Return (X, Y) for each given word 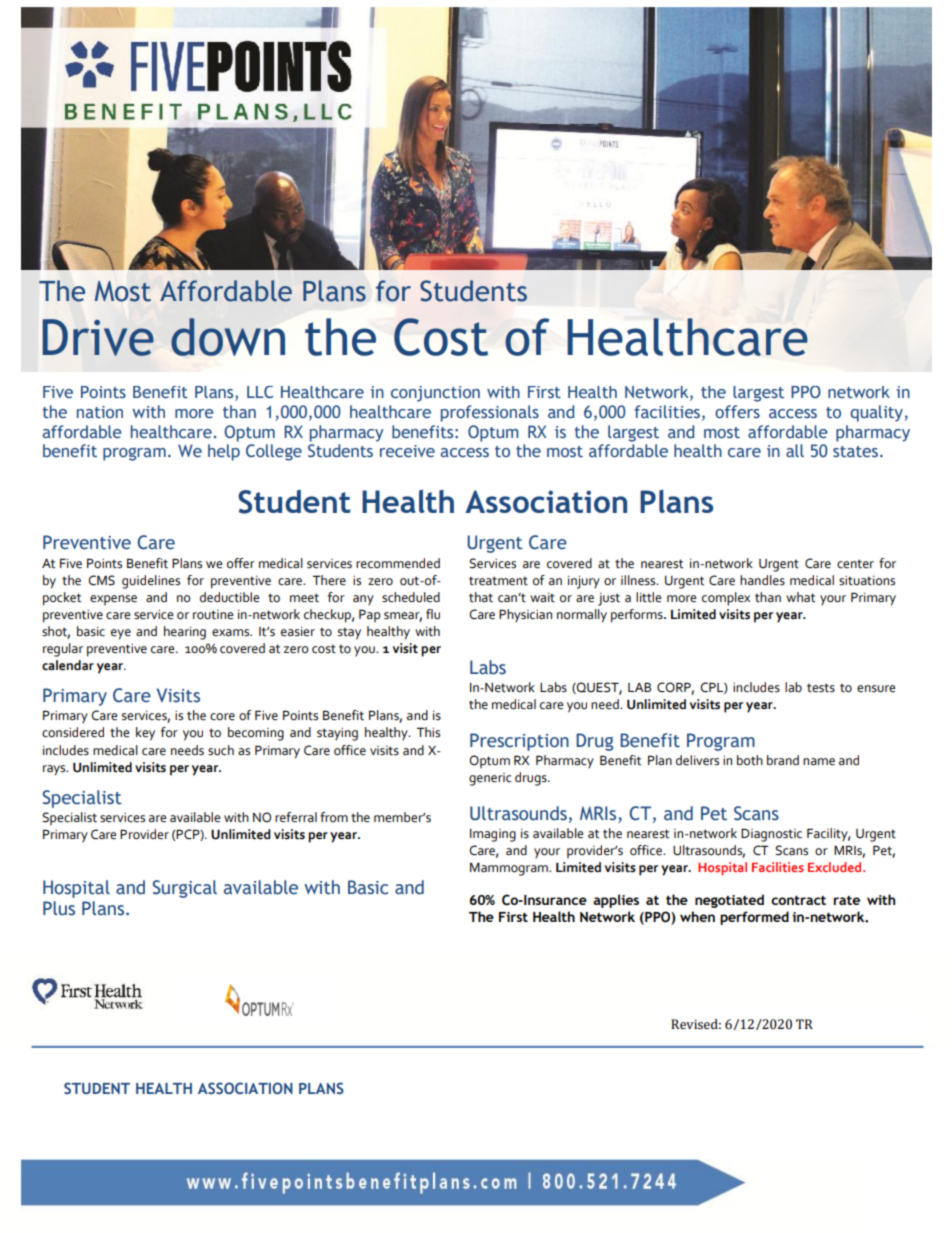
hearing (185, 633)
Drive (98, 337)
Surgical (185, 889)
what (800, 597)
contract (798, 900)
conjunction (435, 394)
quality (877, 413)
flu (433, 614)
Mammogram (510, 869)
